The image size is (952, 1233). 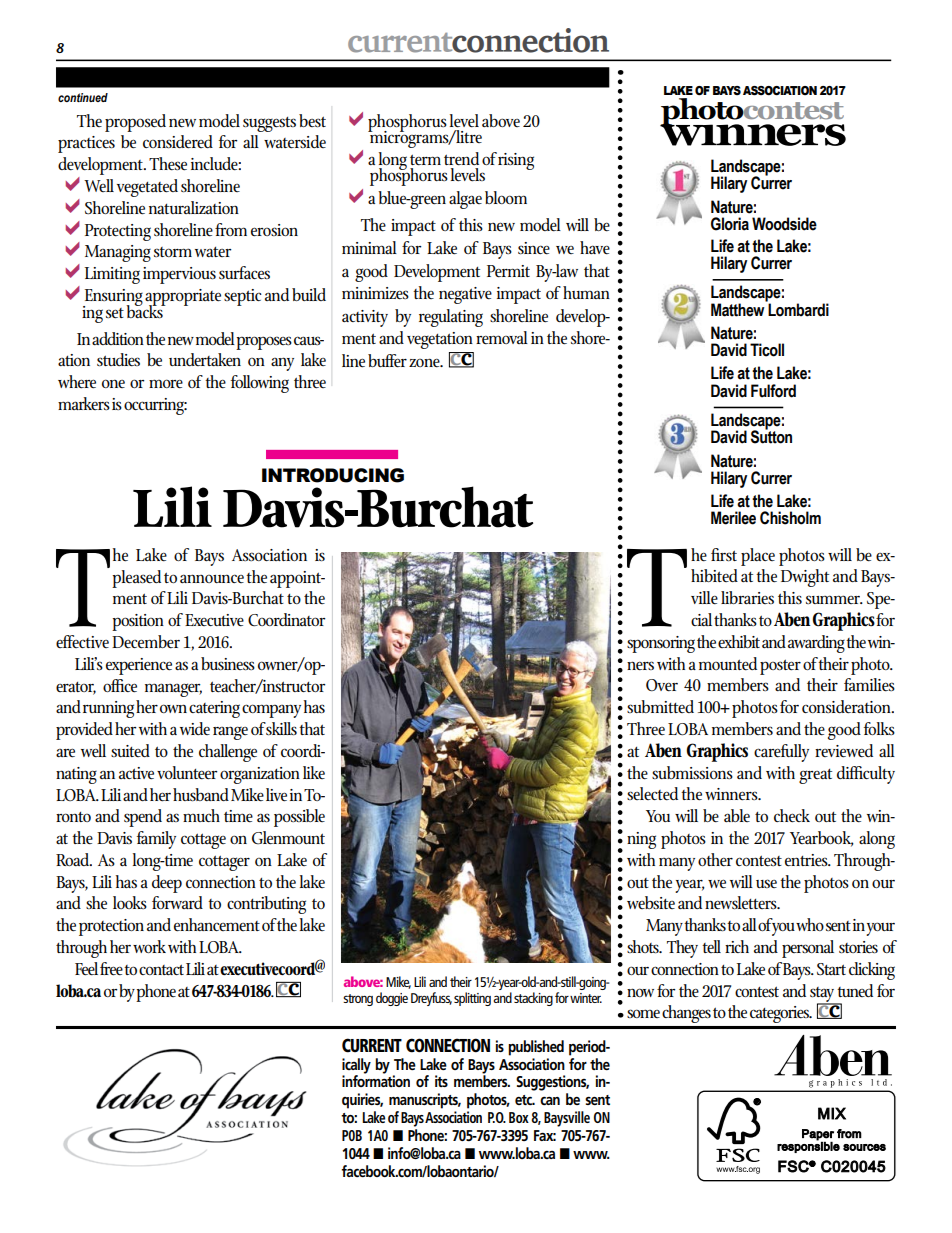 What do you see at coordinates (472, 999) in the page?
I see `splitting` at bounding box center [472, 999].
